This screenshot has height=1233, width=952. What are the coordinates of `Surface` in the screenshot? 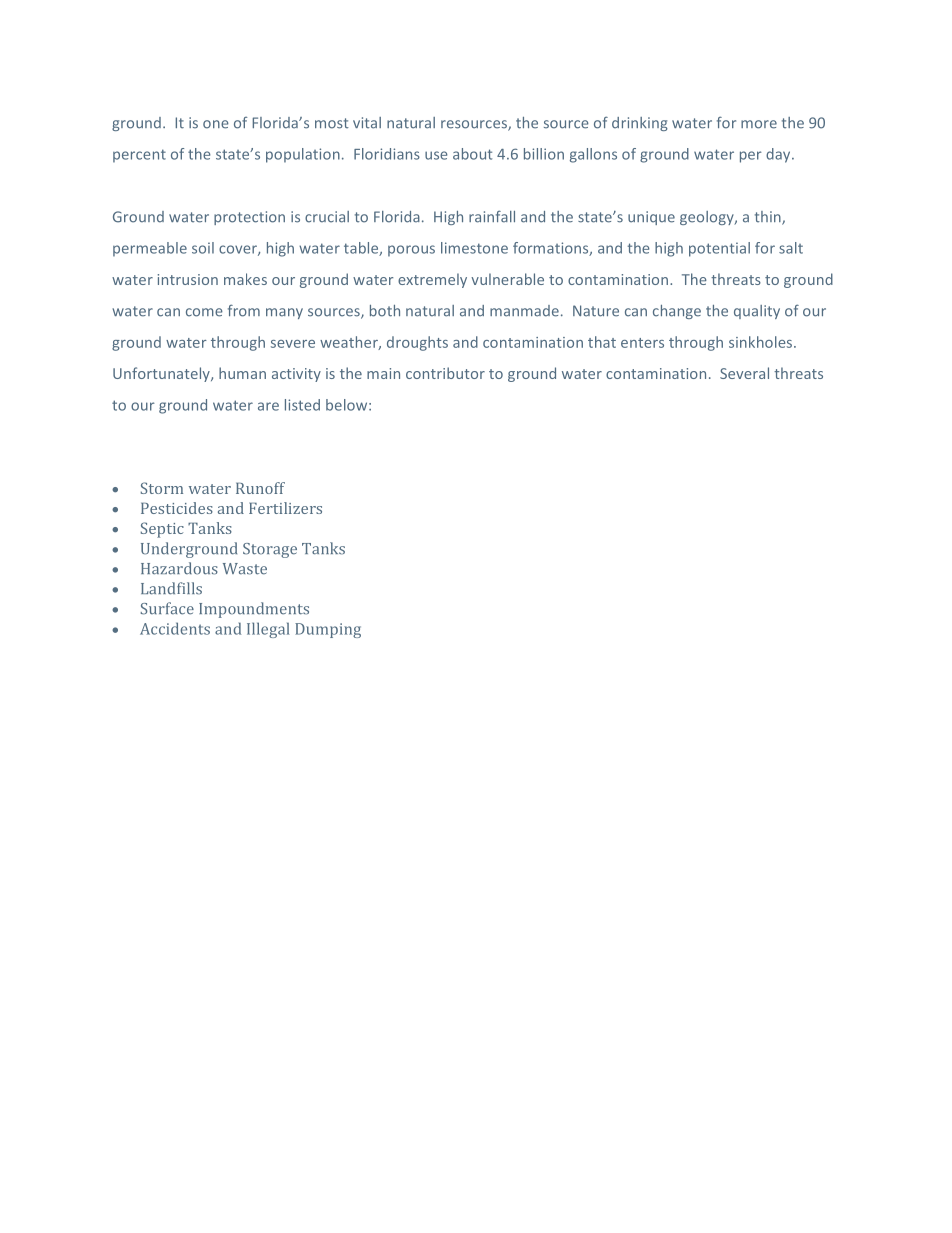 It's located at (167, 608).
